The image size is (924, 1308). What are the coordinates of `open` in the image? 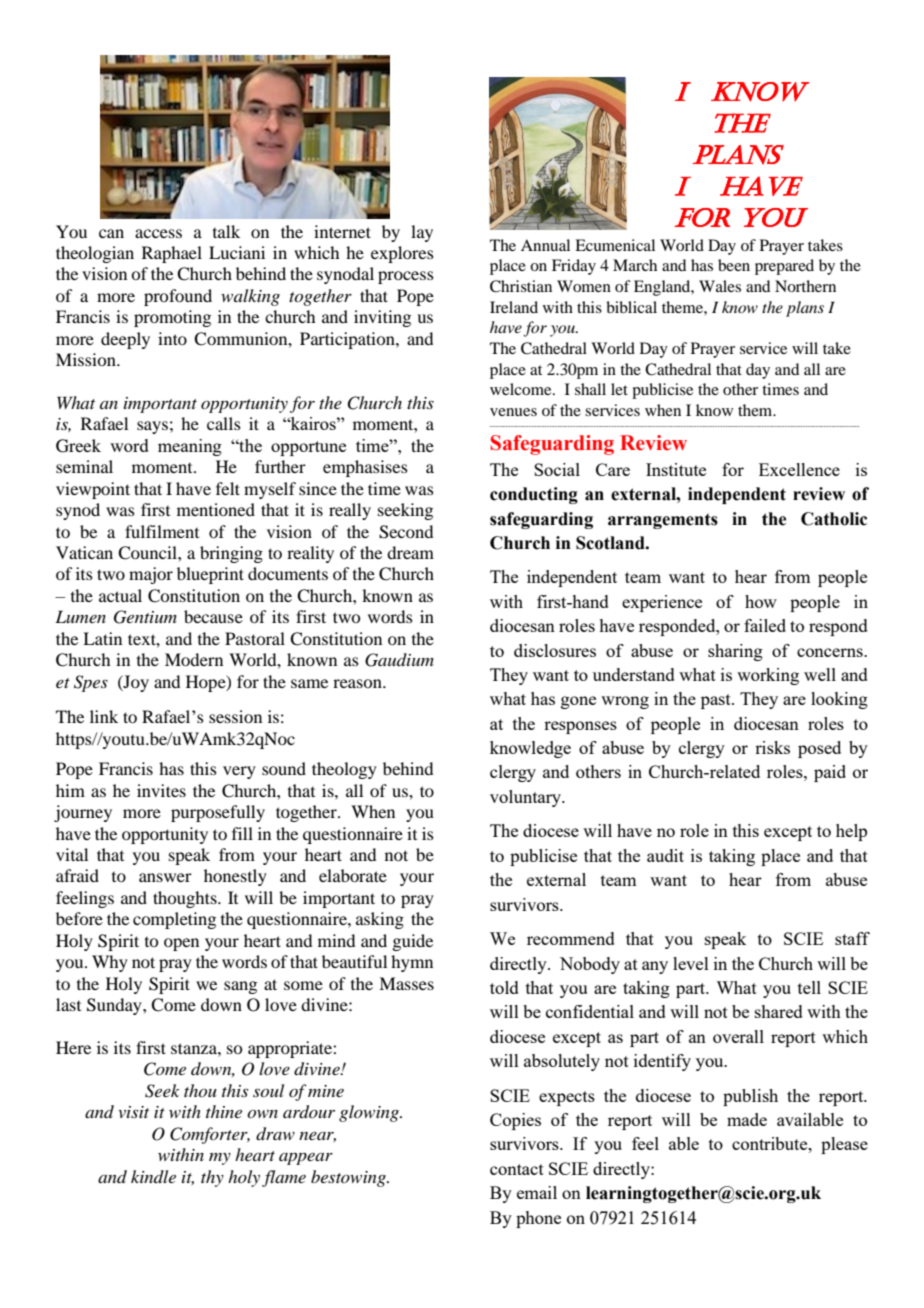 It's located at (181, 944).
